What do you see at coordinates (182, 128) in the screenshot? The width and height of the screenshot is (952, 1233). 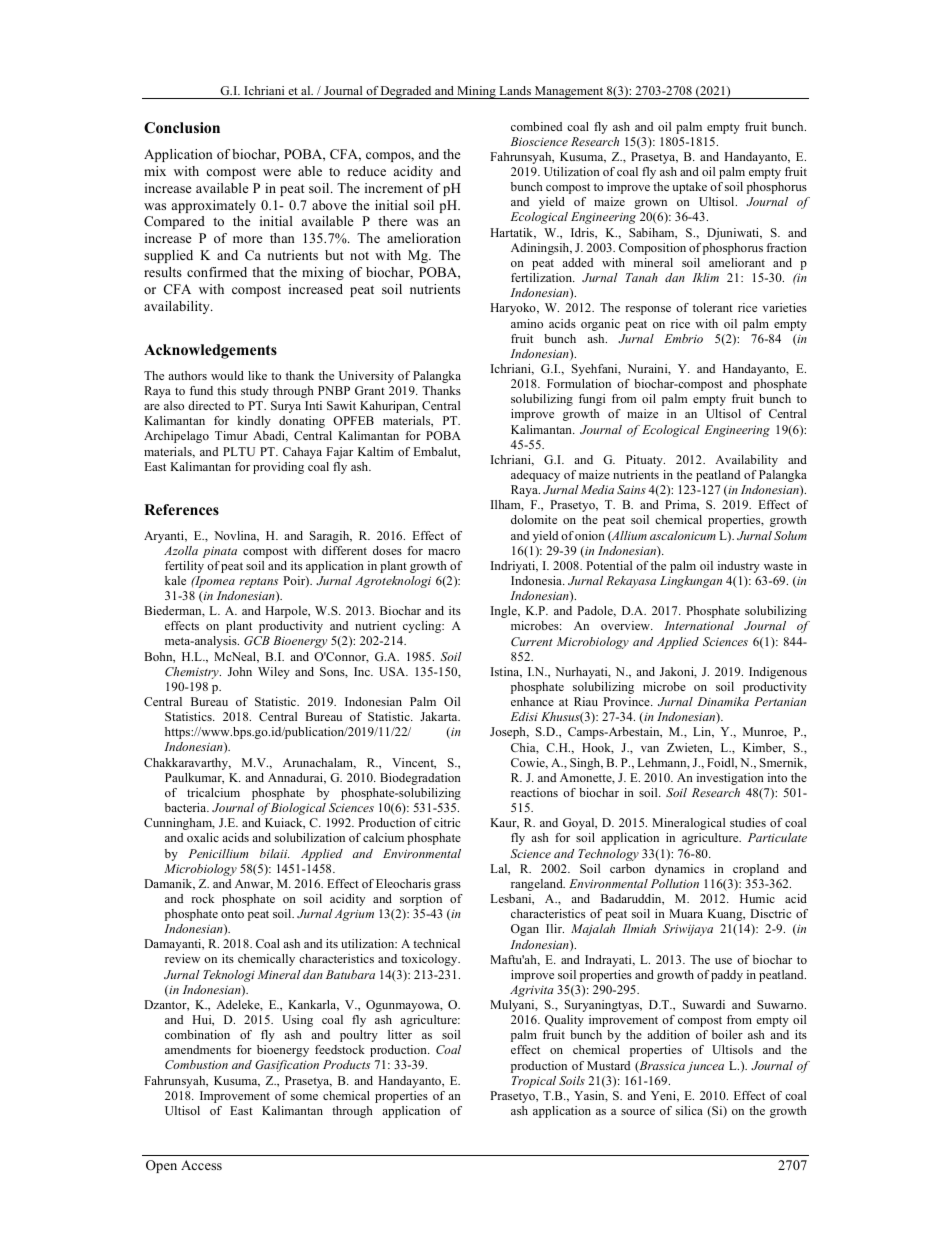 I see `Conclusion` at bounding box center [182, 128].
